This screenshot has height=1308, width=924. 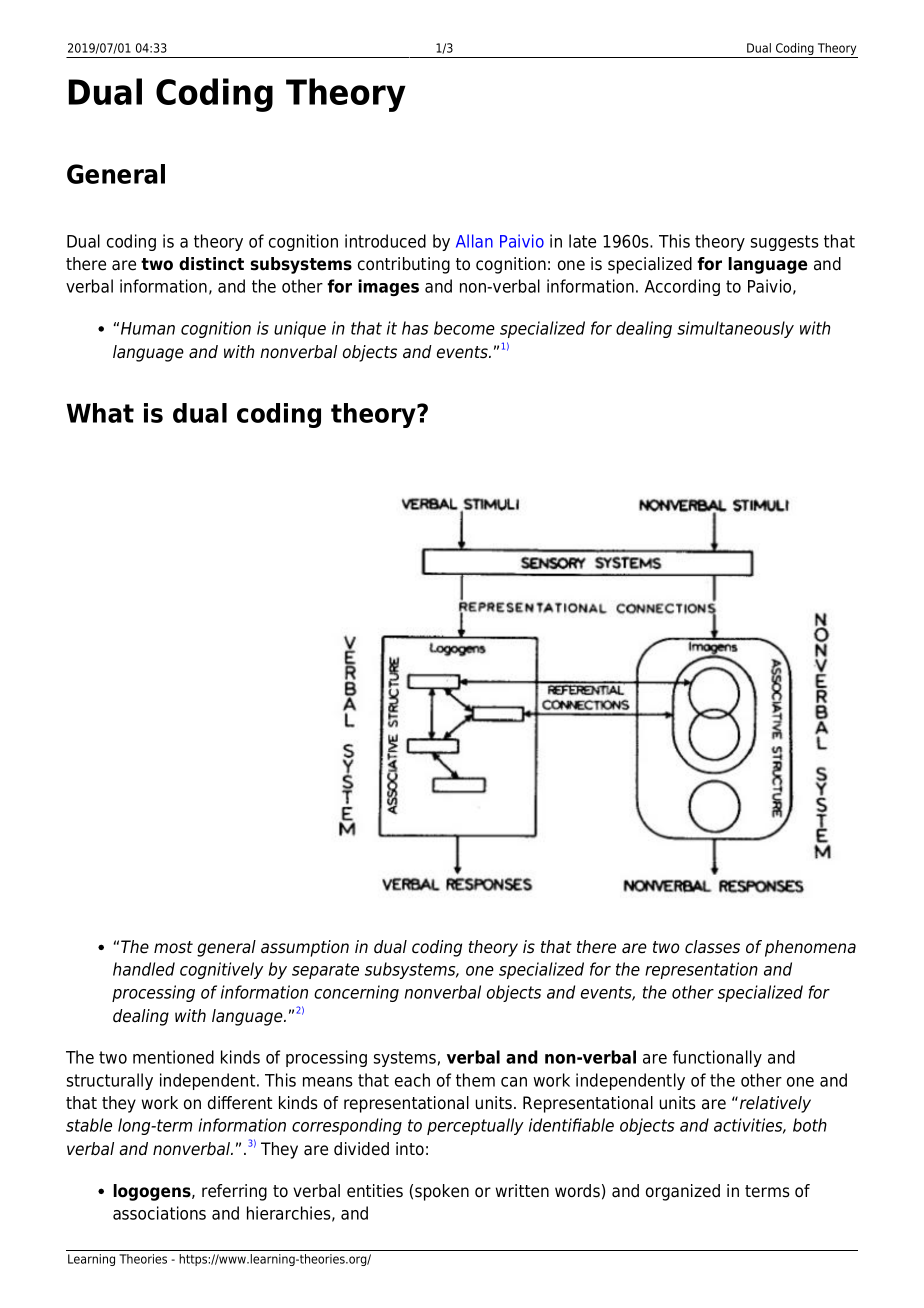 I want to click on associations, so click(x=159, y=1213).
